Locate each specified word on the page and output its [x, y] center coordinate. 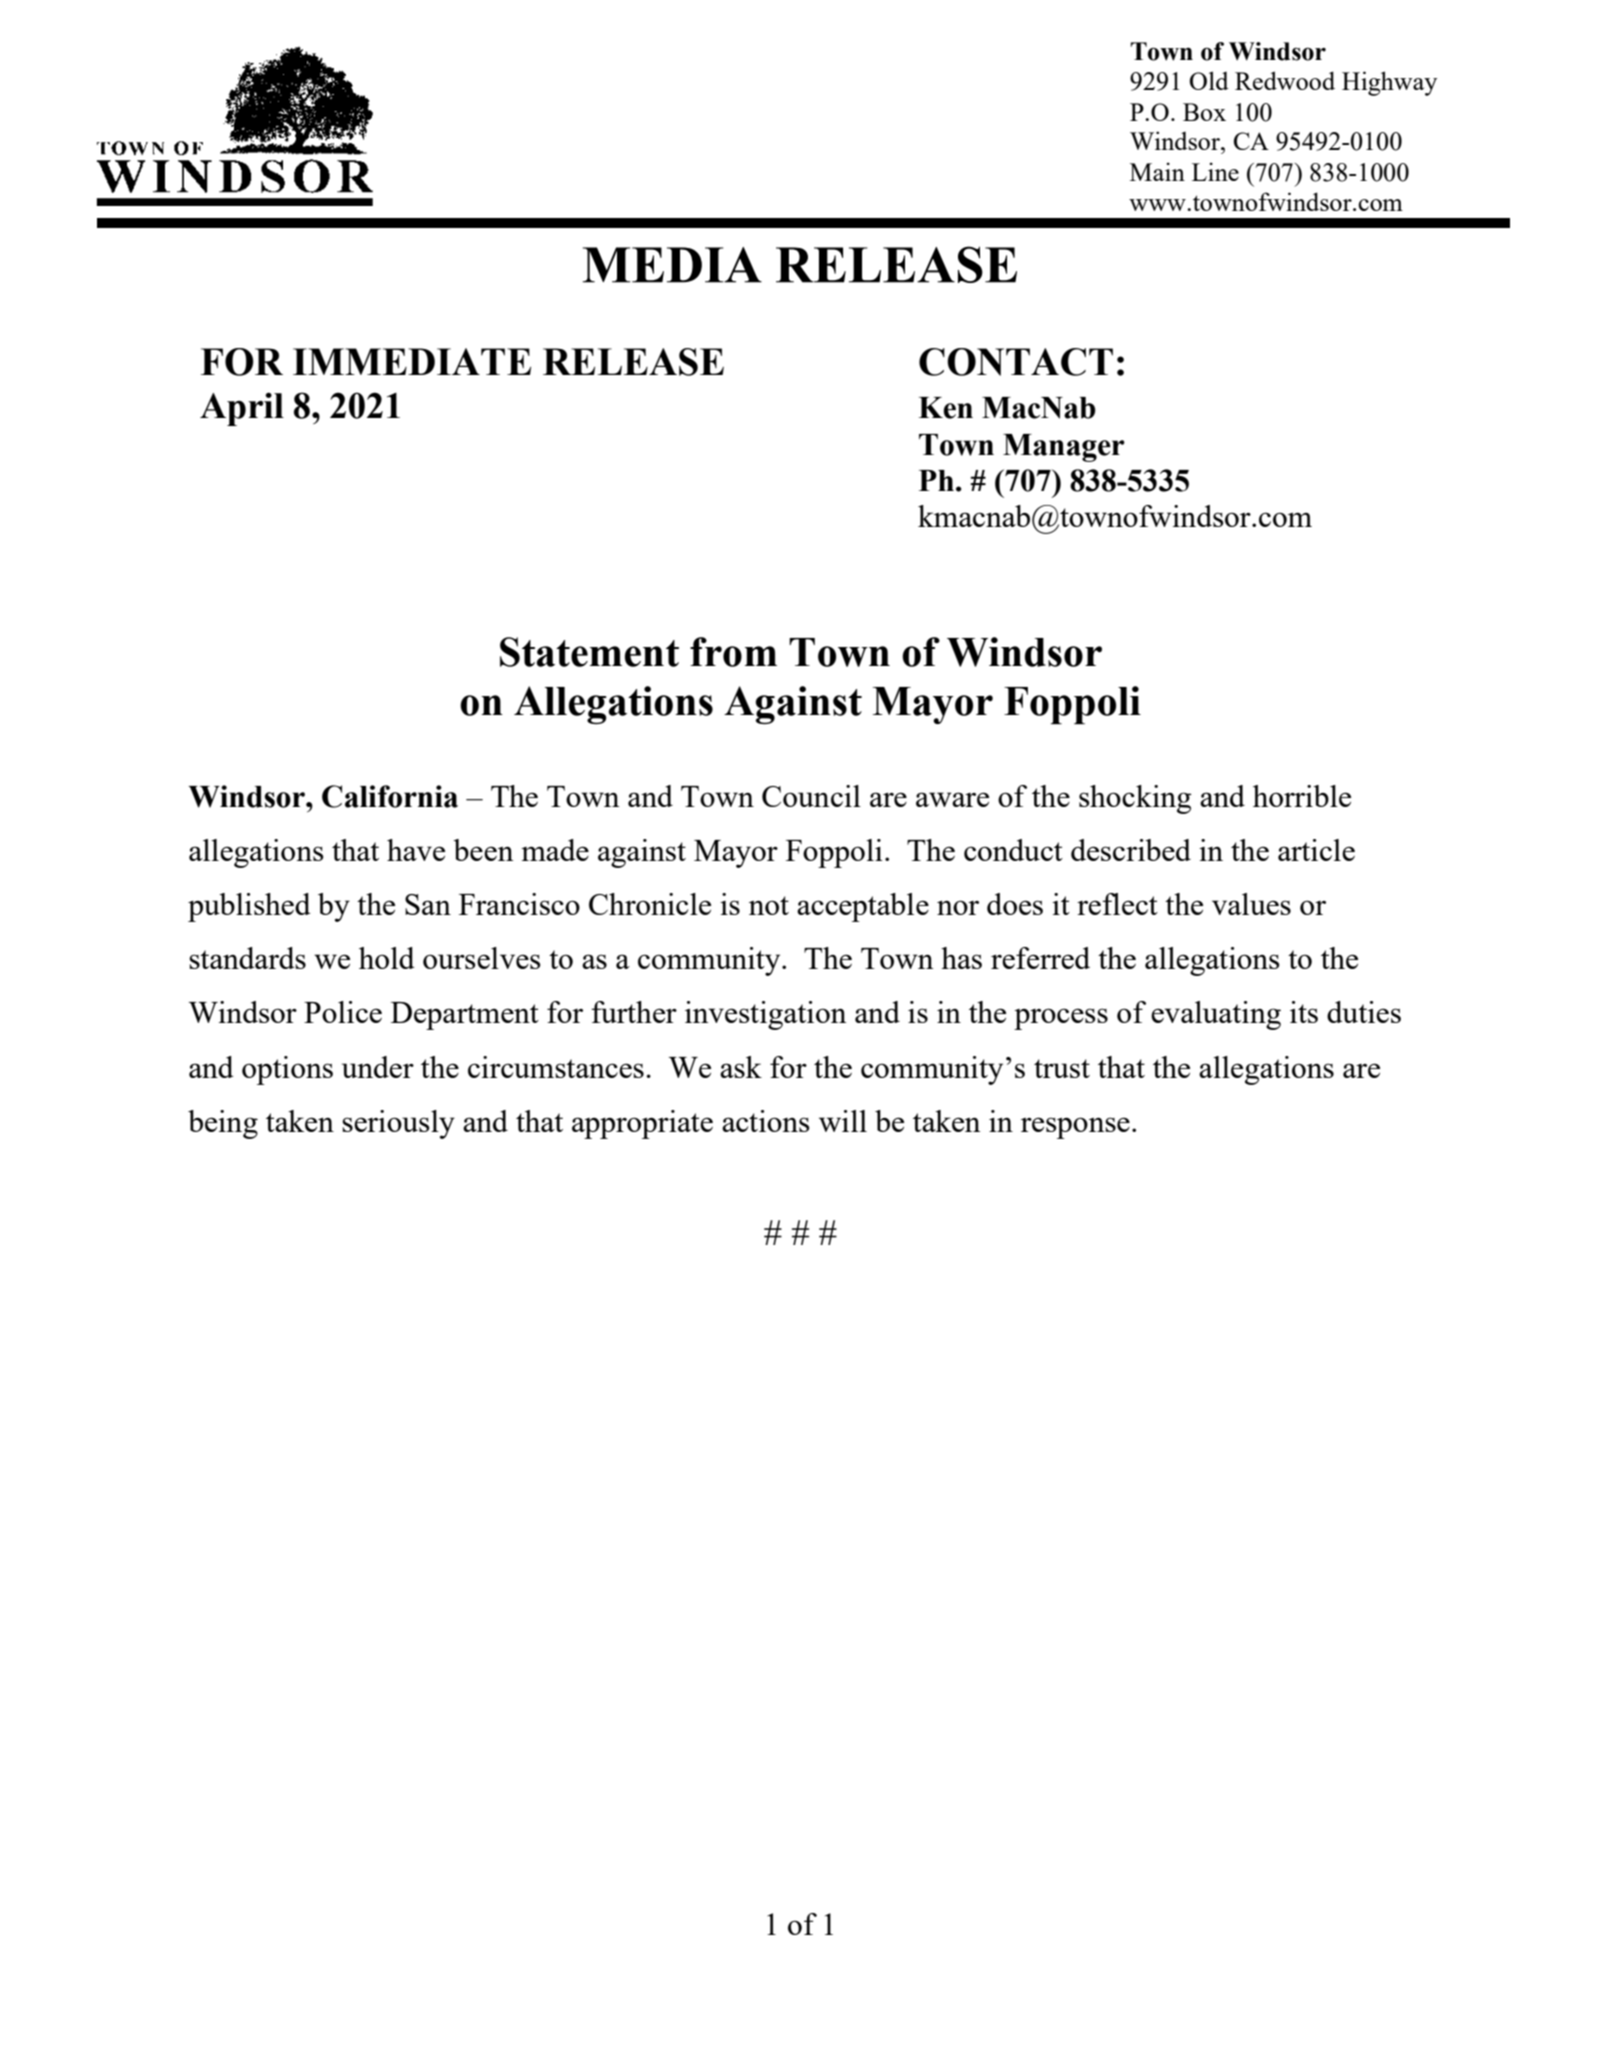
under [378, 1067]
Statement [589, 652]
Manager [1064, 448]
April [242, 409]
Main [1157, 171]
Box [1204, 112]
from [733, 652]
